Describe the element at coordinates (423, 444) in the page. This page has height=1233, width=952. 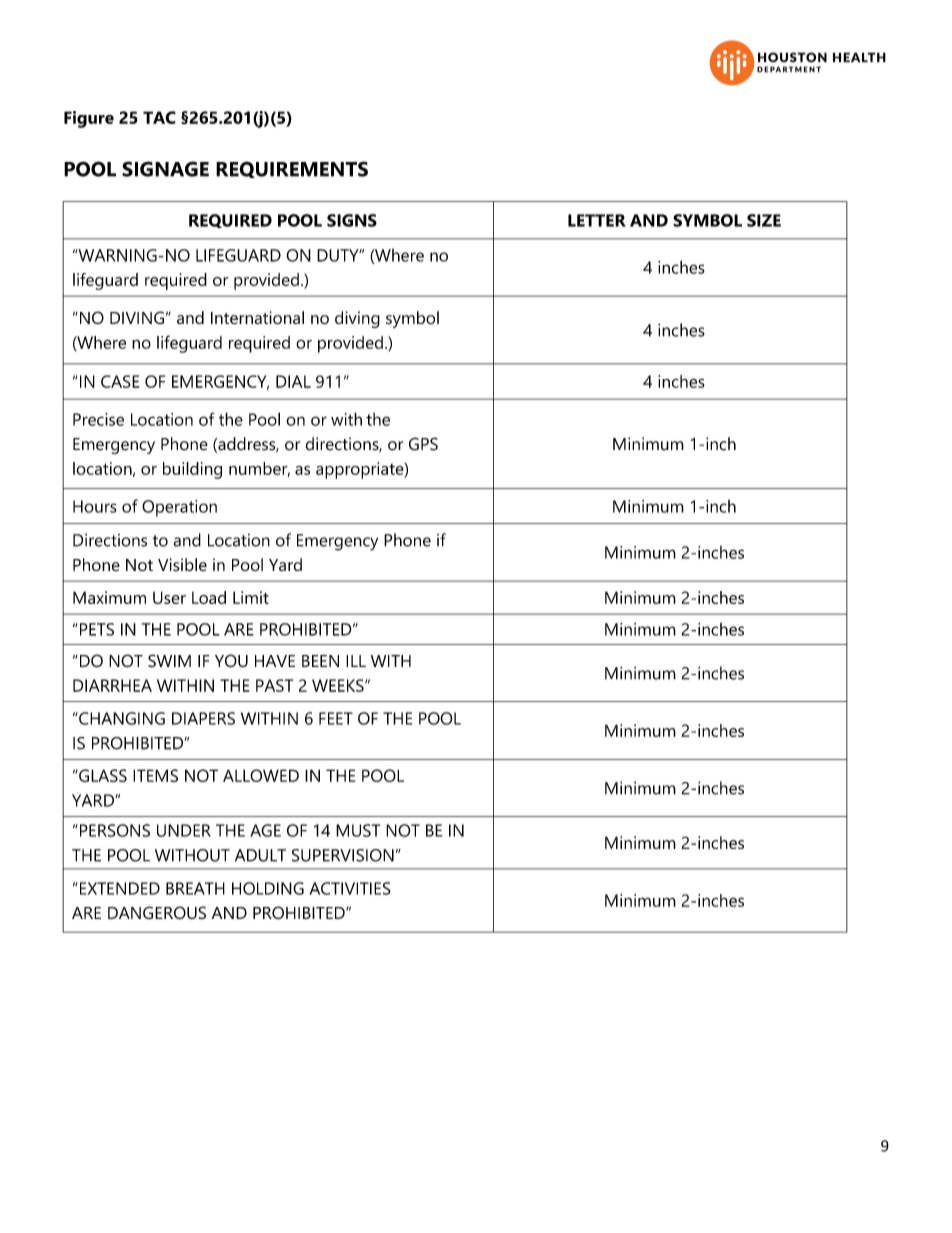
I see `GPS` at that location.
